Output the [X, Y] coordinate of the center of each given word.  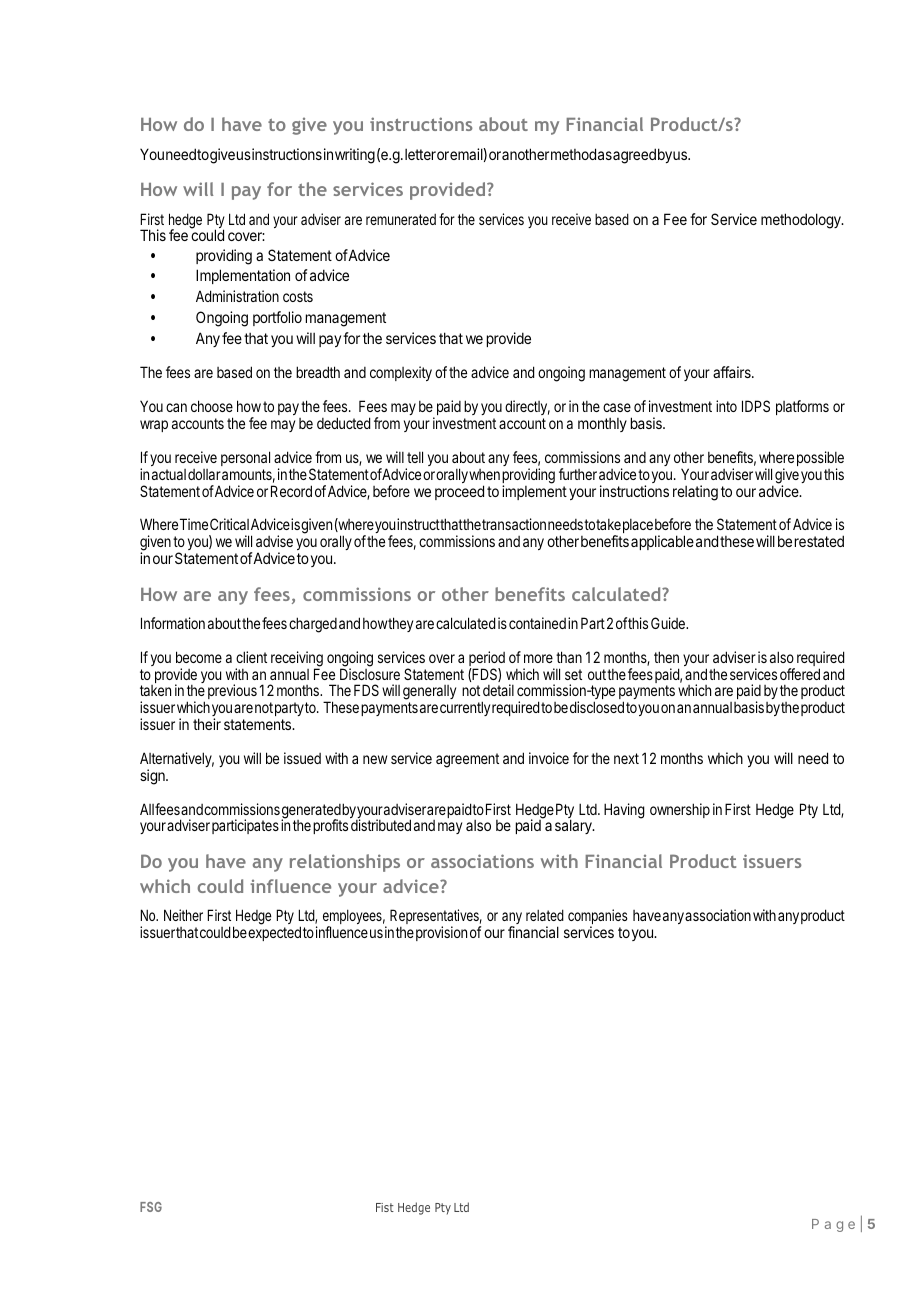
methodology [802, 221]
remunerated [401, 219]
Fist [385, 1207]
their [207, 724]
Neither [183, 915]
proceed [459, 492]
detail [498, 690]
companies [598, 918]
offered [800, 674]
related [545, 915]
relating [695, 493]
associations [482, 861]
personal [245, 458]
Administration [237, 296]
